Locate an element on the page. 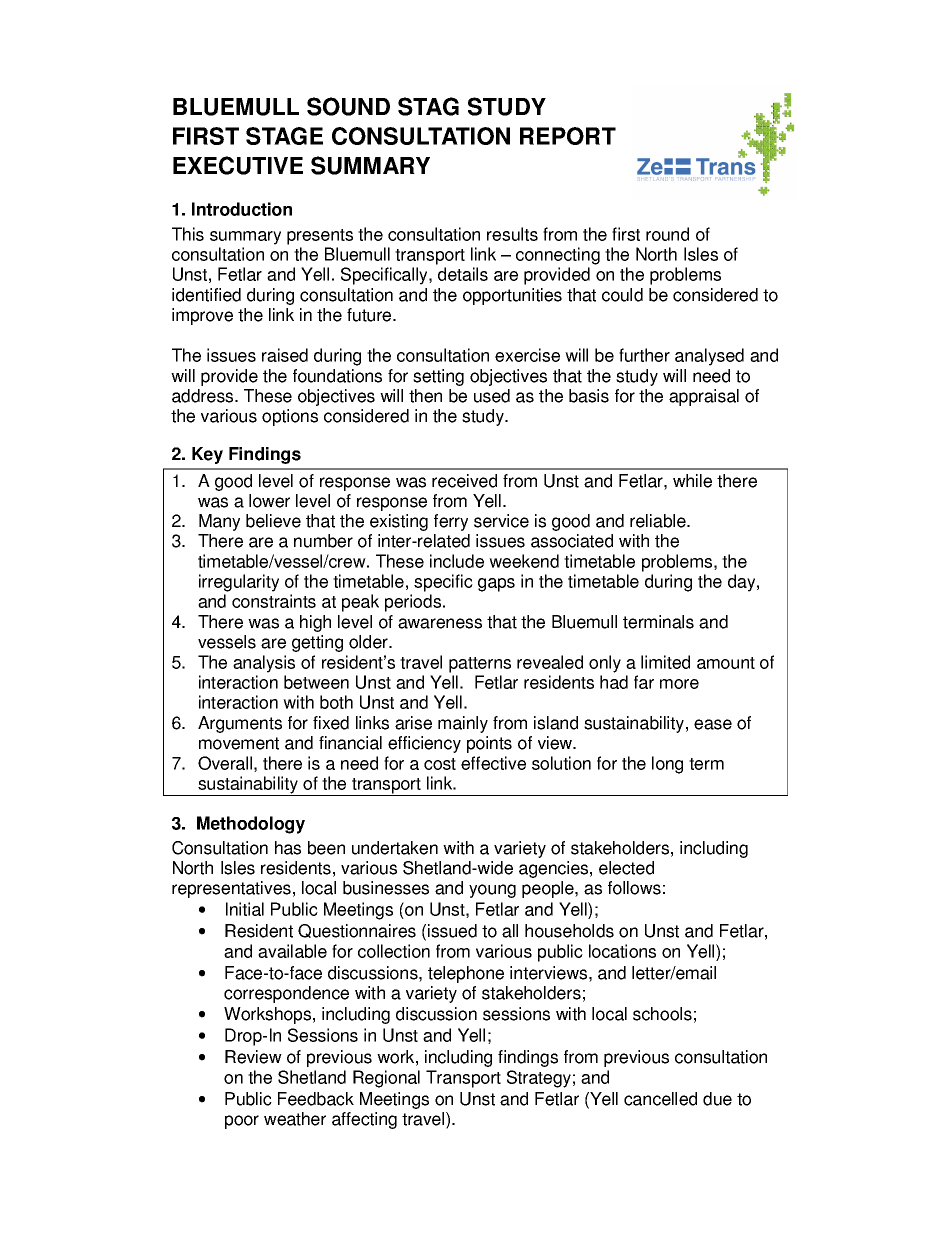 This page has height=1233, width=952. issued is located at coordinates (452, 931).
